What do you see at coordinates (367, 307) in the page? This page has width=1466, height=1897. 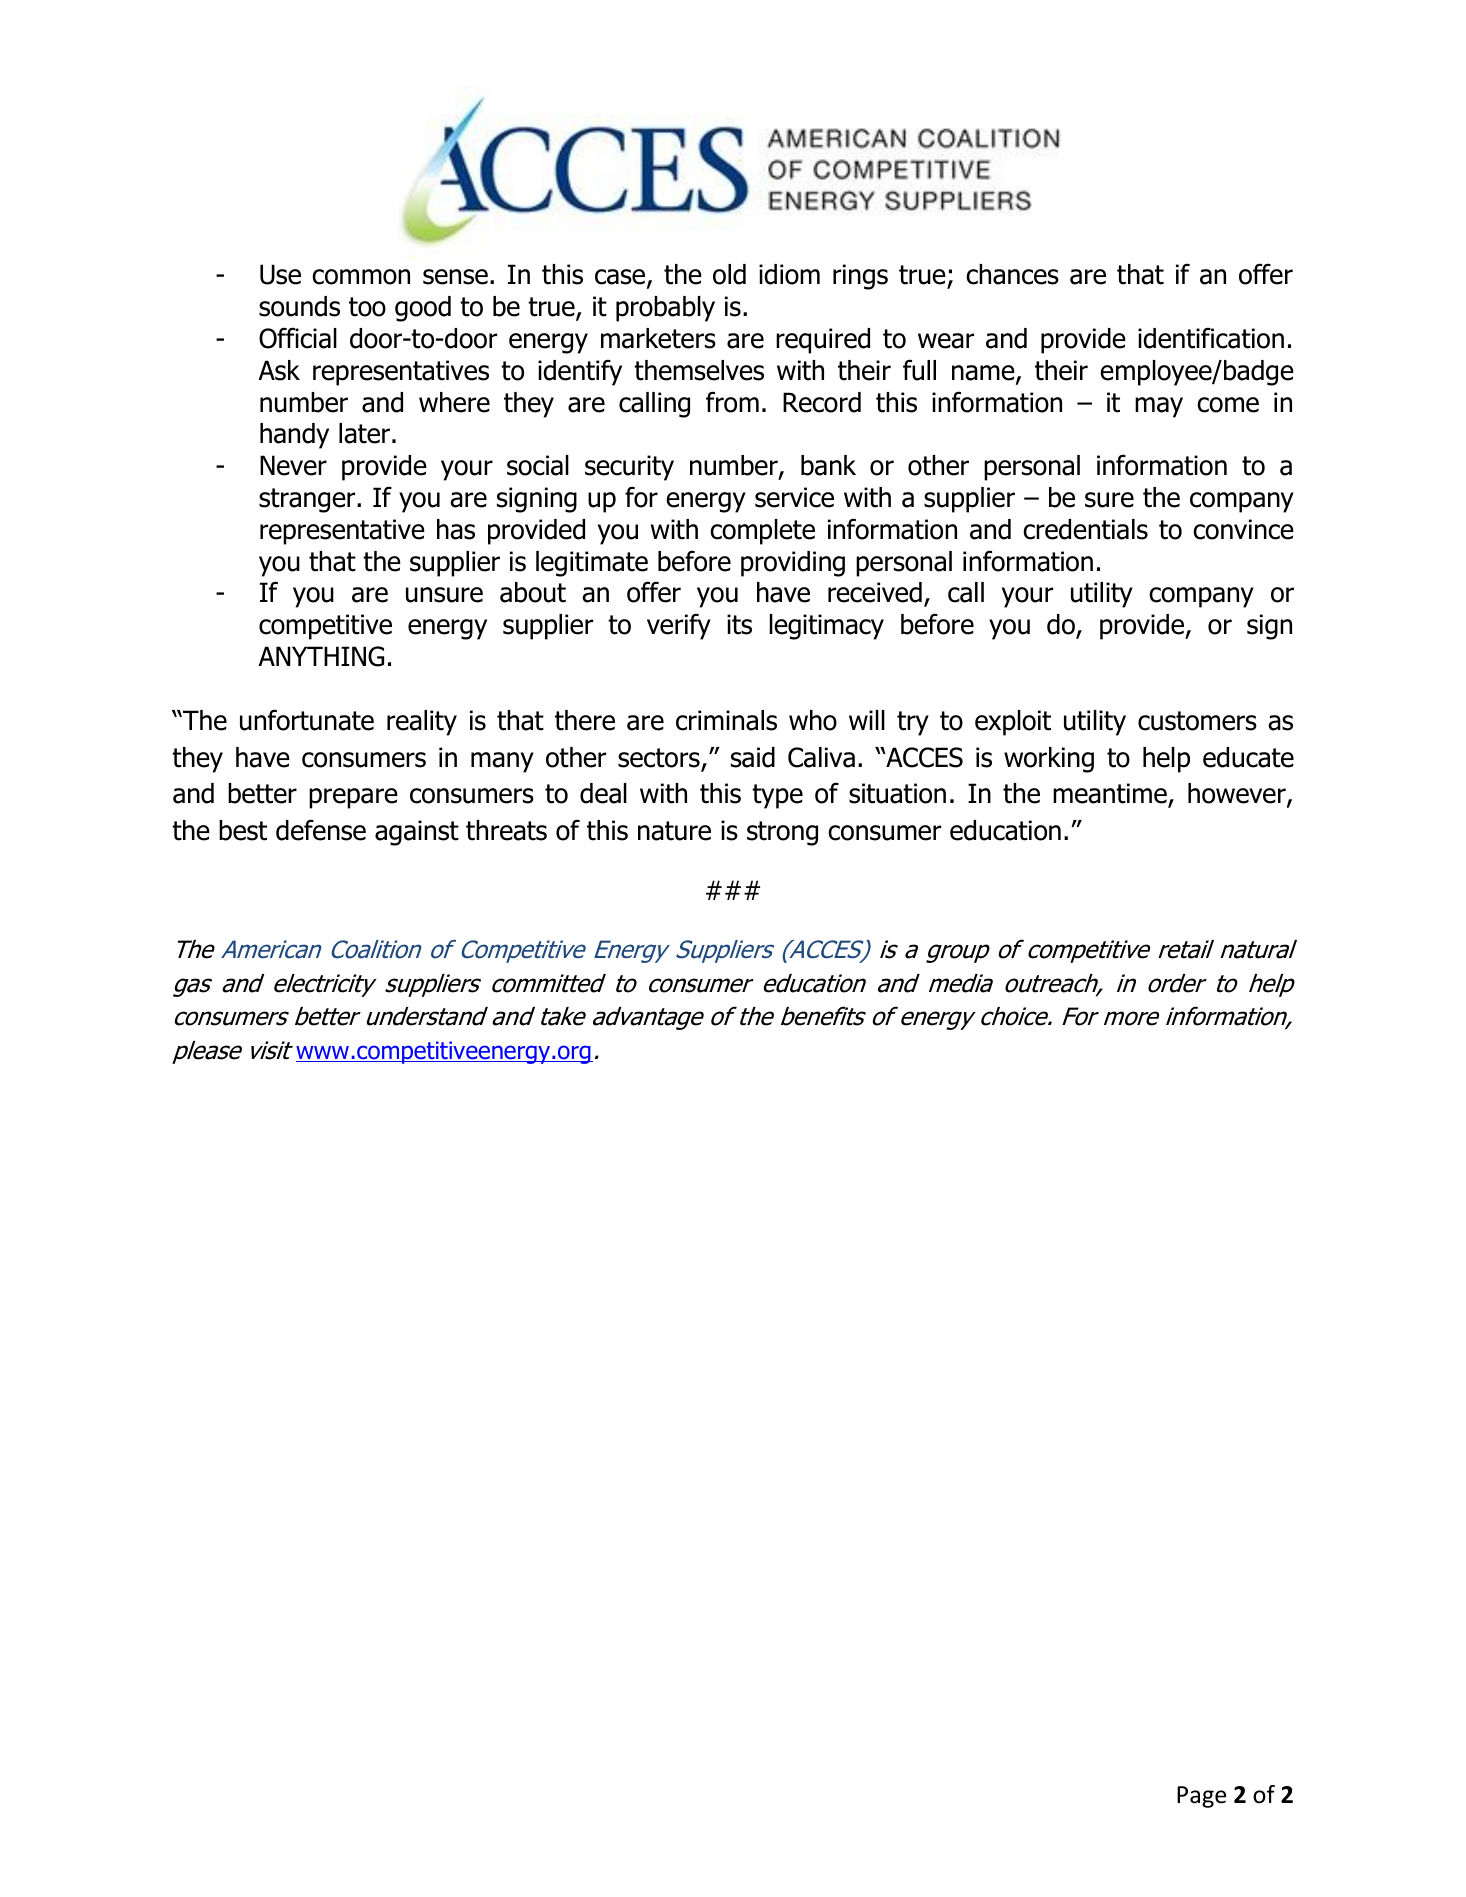 I see `too` at bounding box center [367, 307].
